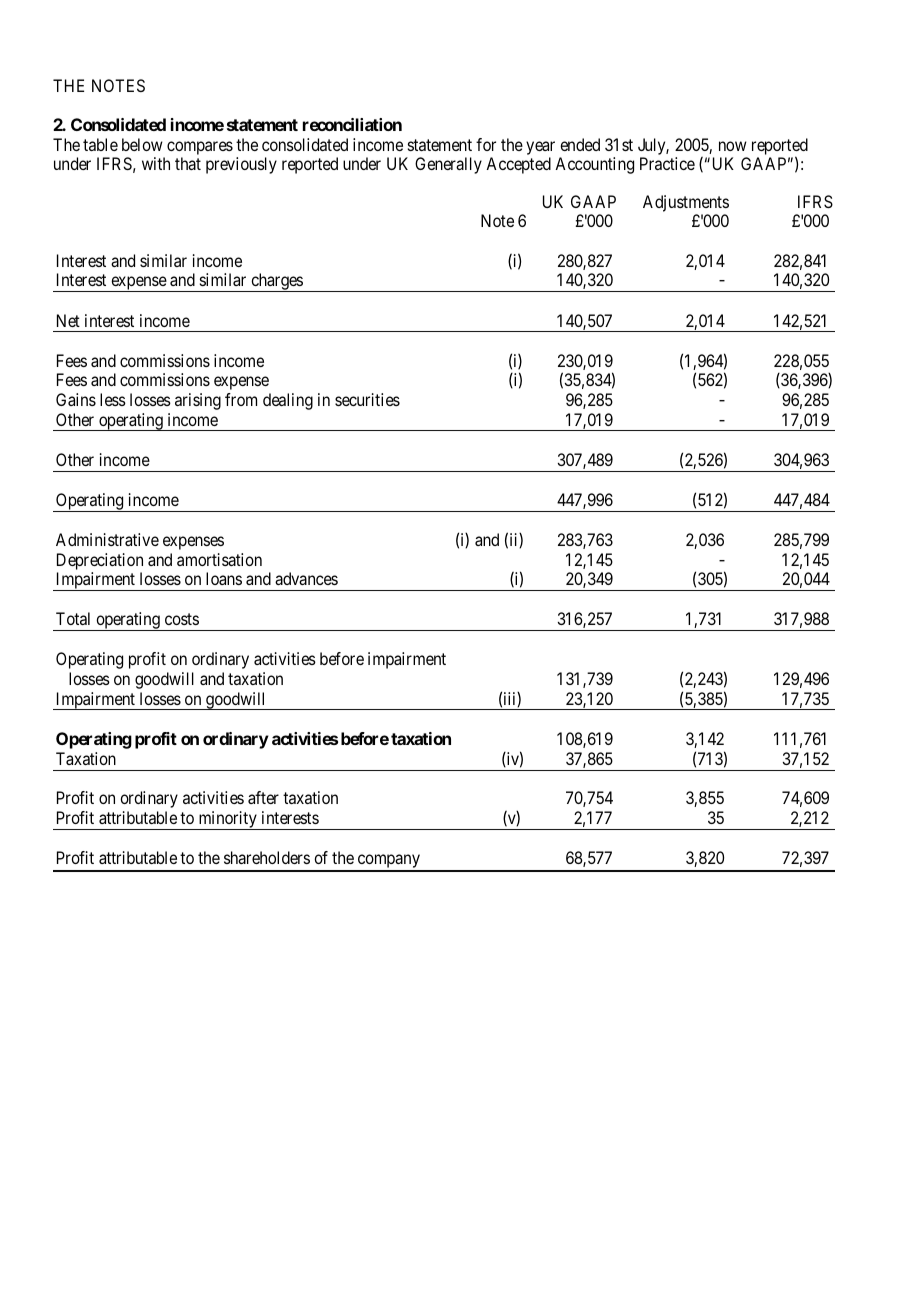 The height and width of the image is (1307, 924). Describe the element at coordinates (224, 578) in the image. I see `loans` at that location.
